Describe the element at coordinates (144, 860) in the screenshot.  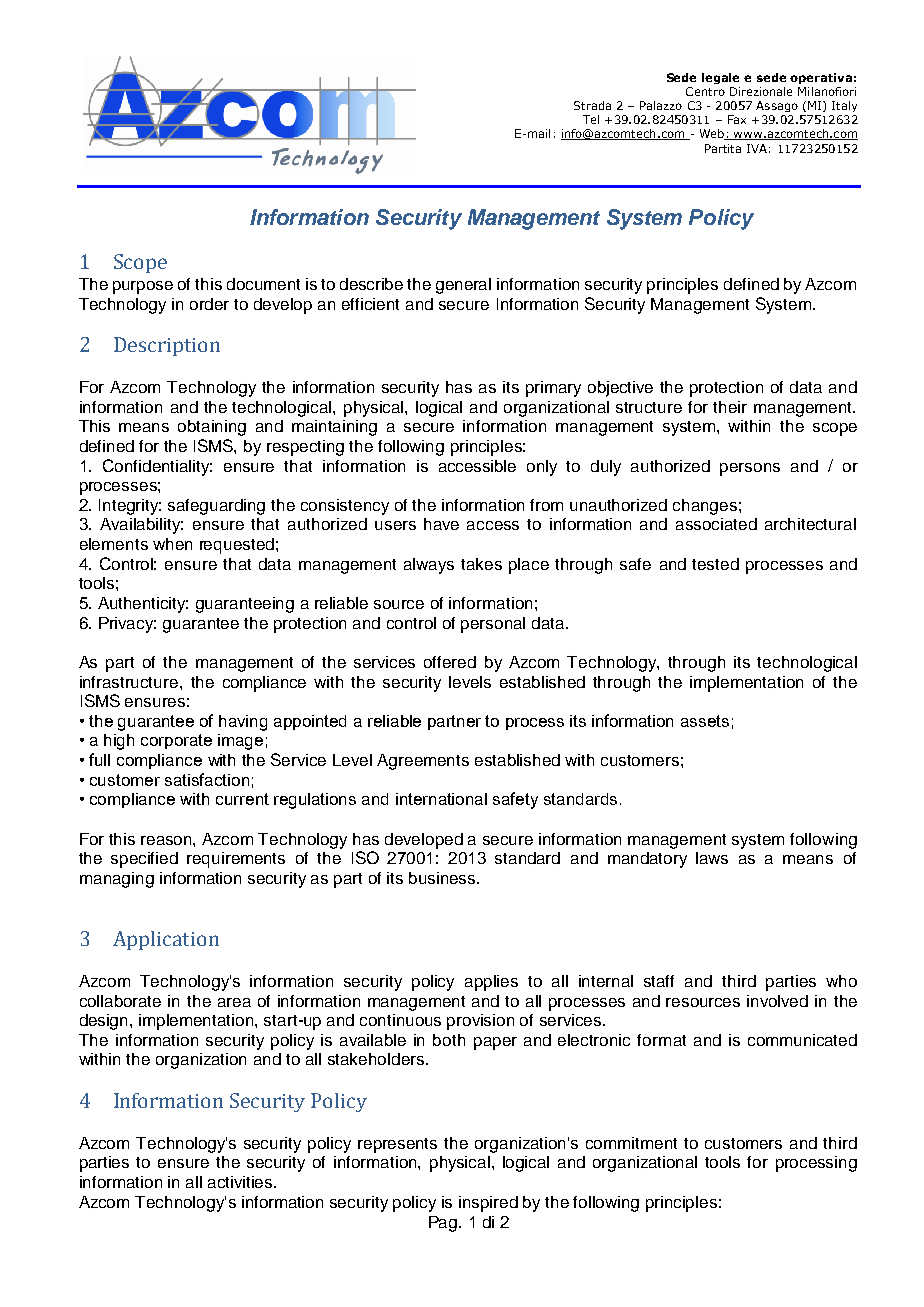
I see `specified` at that location.
